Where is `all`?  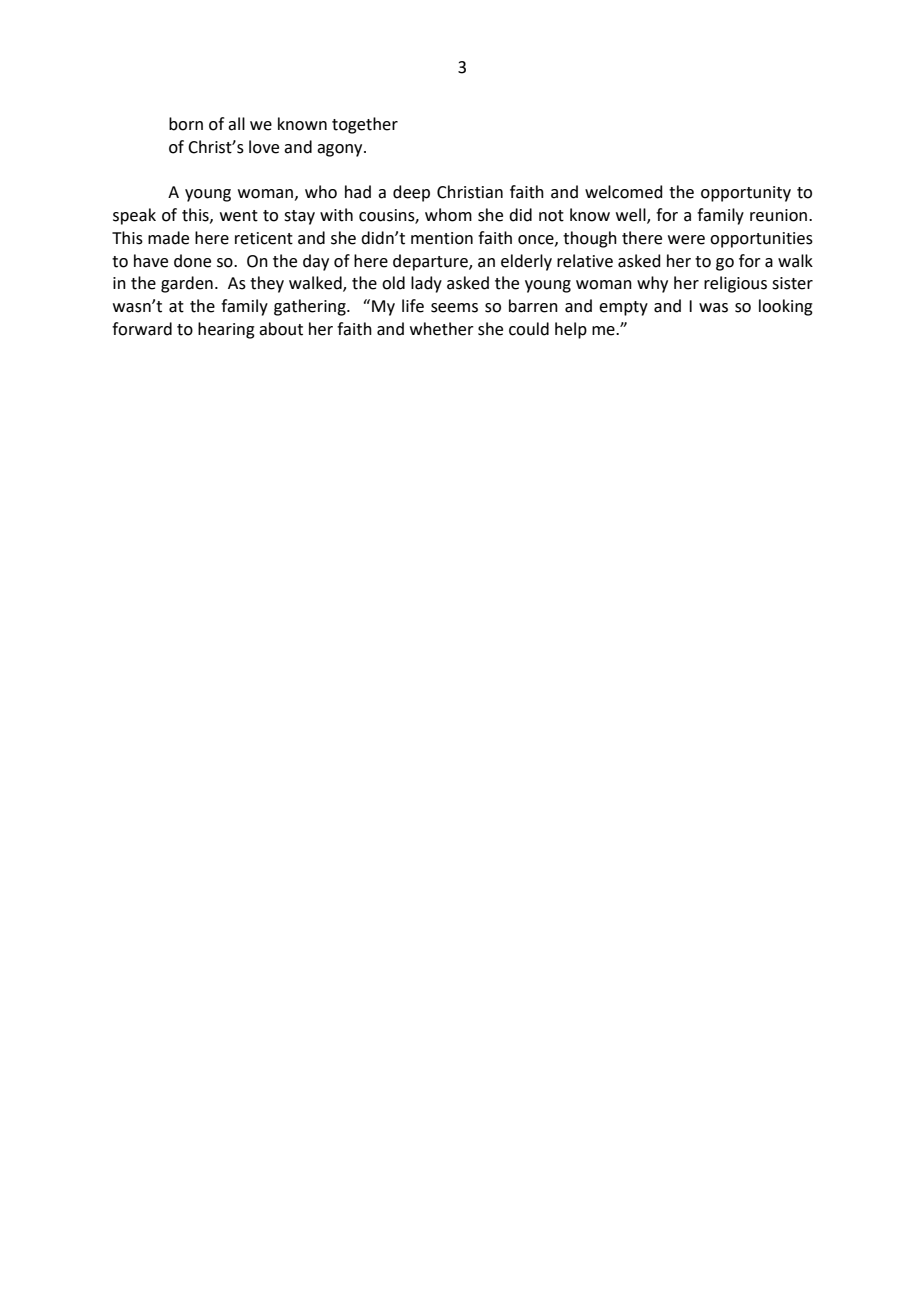 all is located at coordinates (236, 124).
